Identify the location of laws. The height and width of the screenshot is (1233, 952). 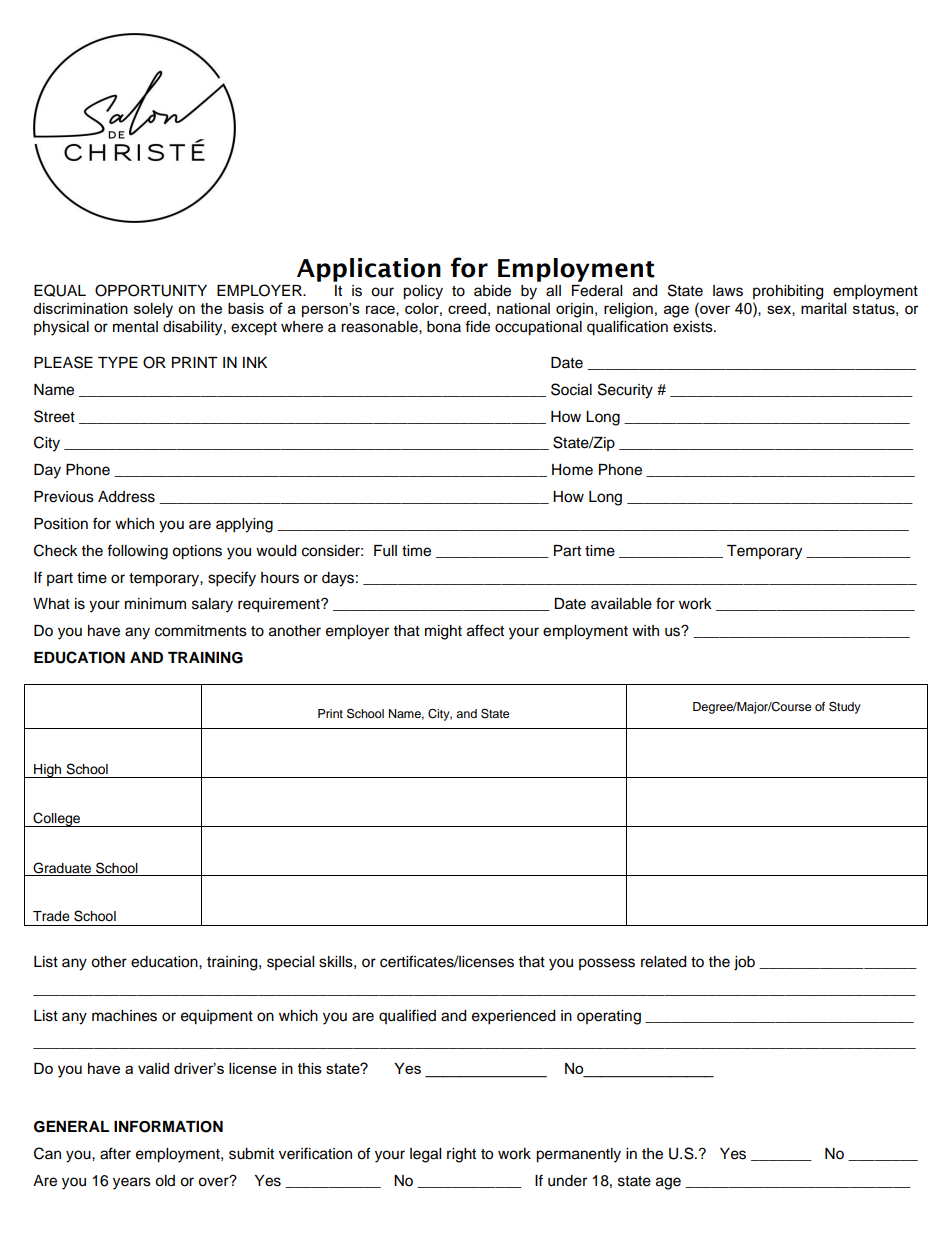
(728, 291).
